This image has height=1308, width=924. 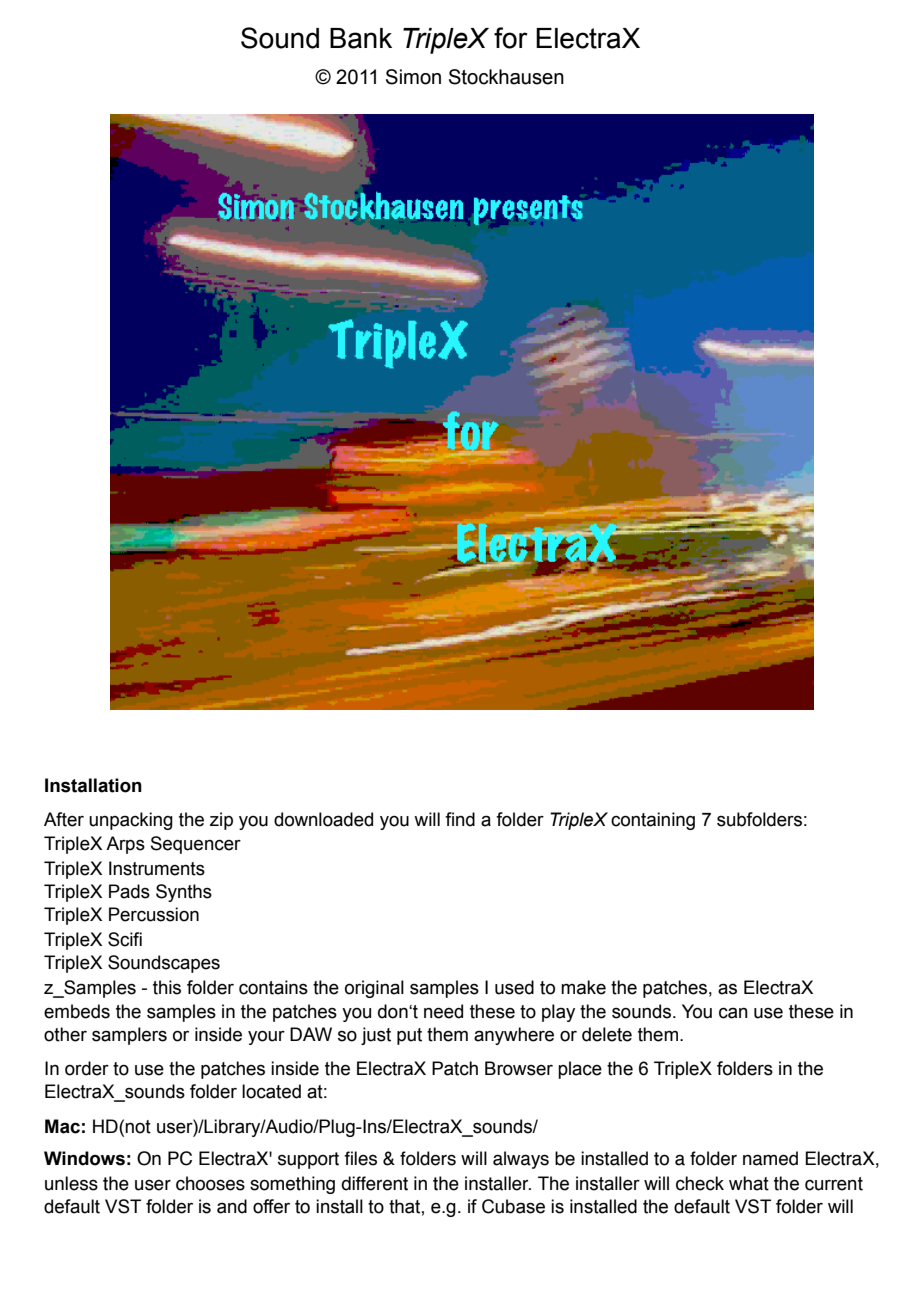 I want to click on Stockhausen, so click(x=506, y=77).
